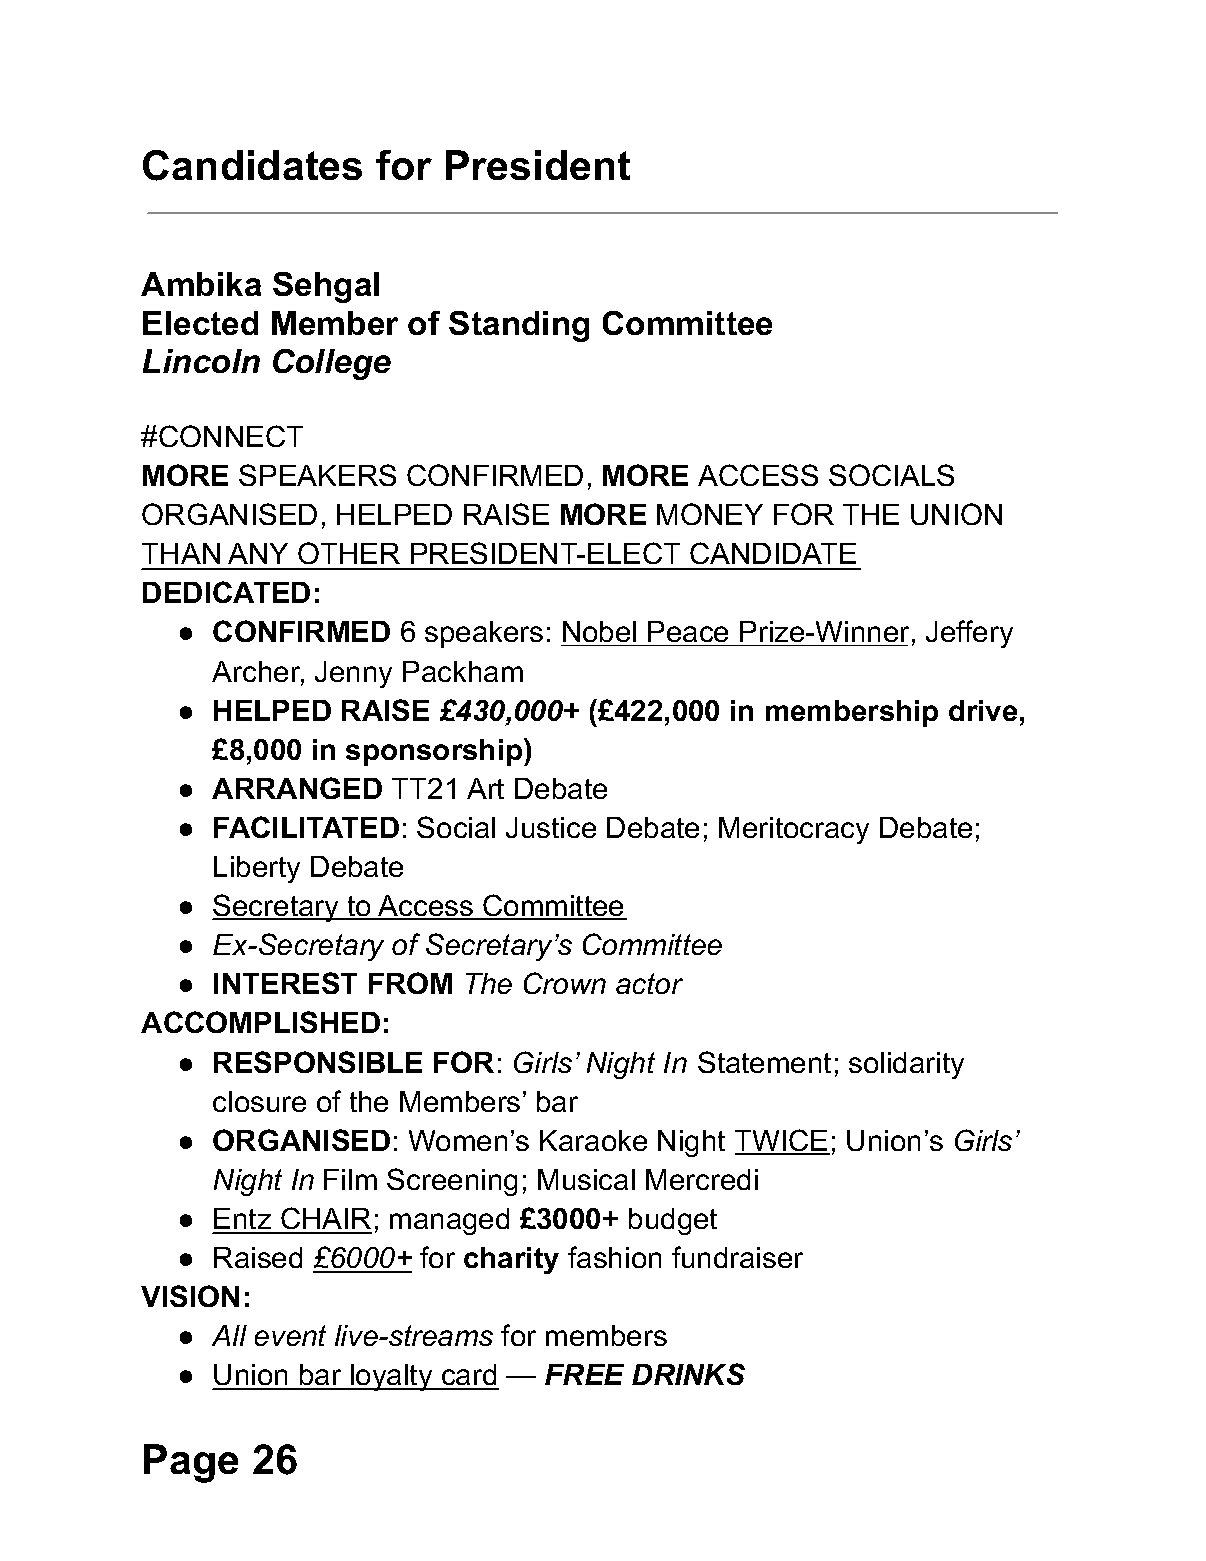 The height and width of the screenshot is (1561, 1206). Describe the element at coordinates (551, 827) in the screenshot. I see `Justice` at that location.
